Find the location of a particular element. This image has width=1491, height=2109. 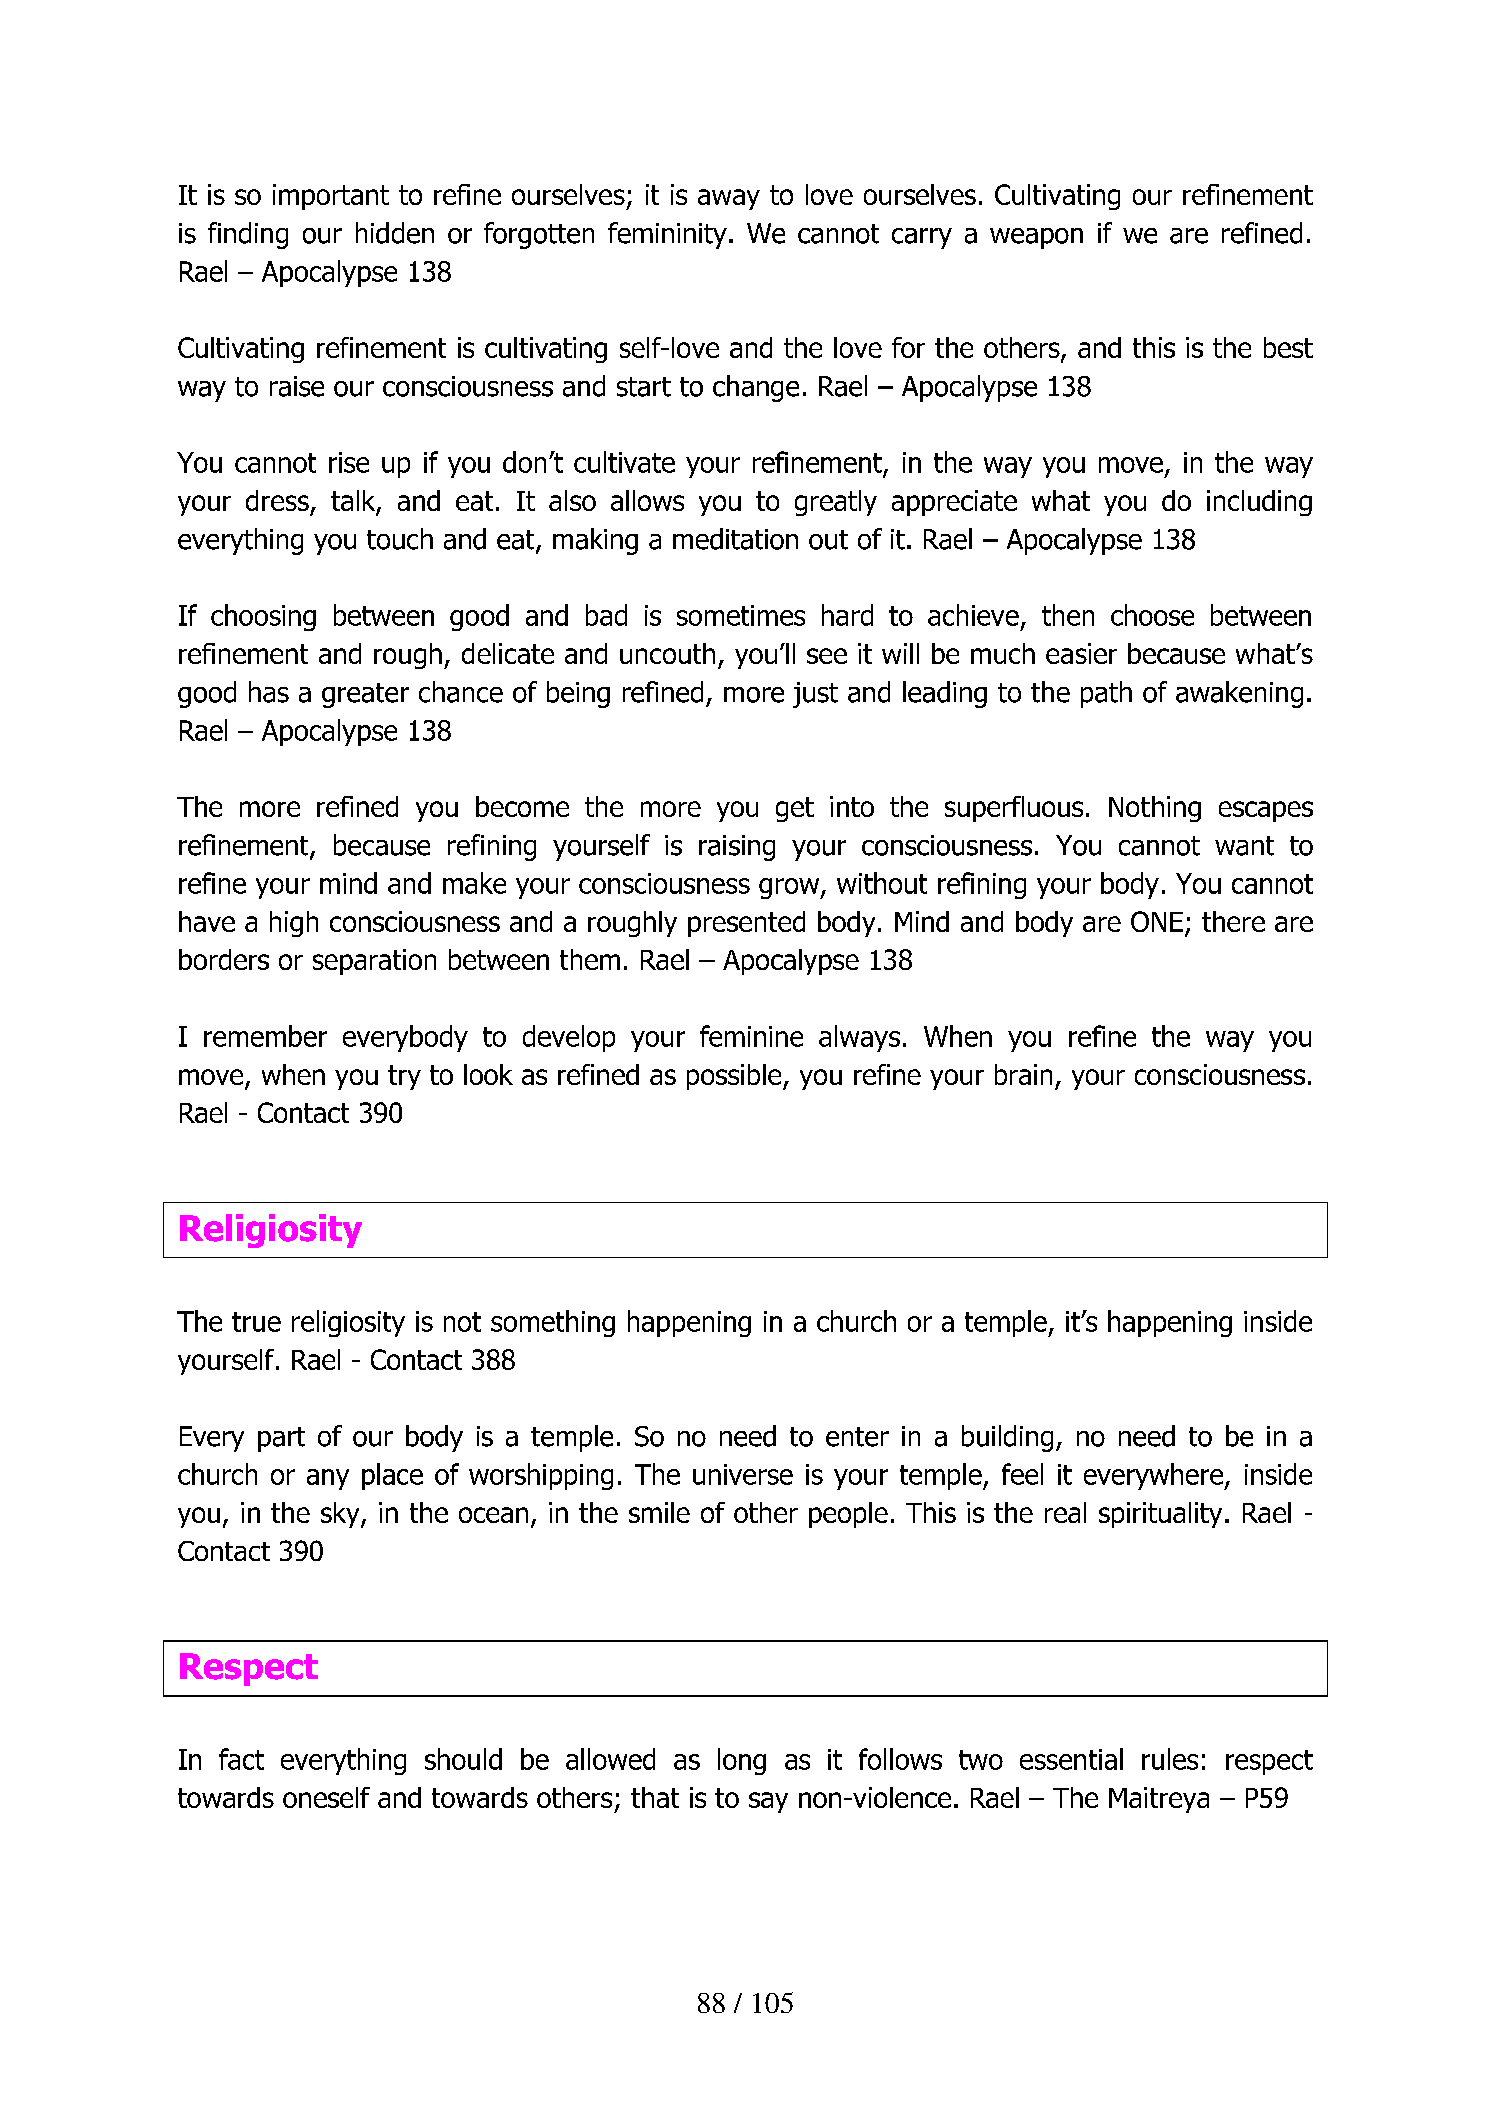

high is located at coordinates (294, 924).
